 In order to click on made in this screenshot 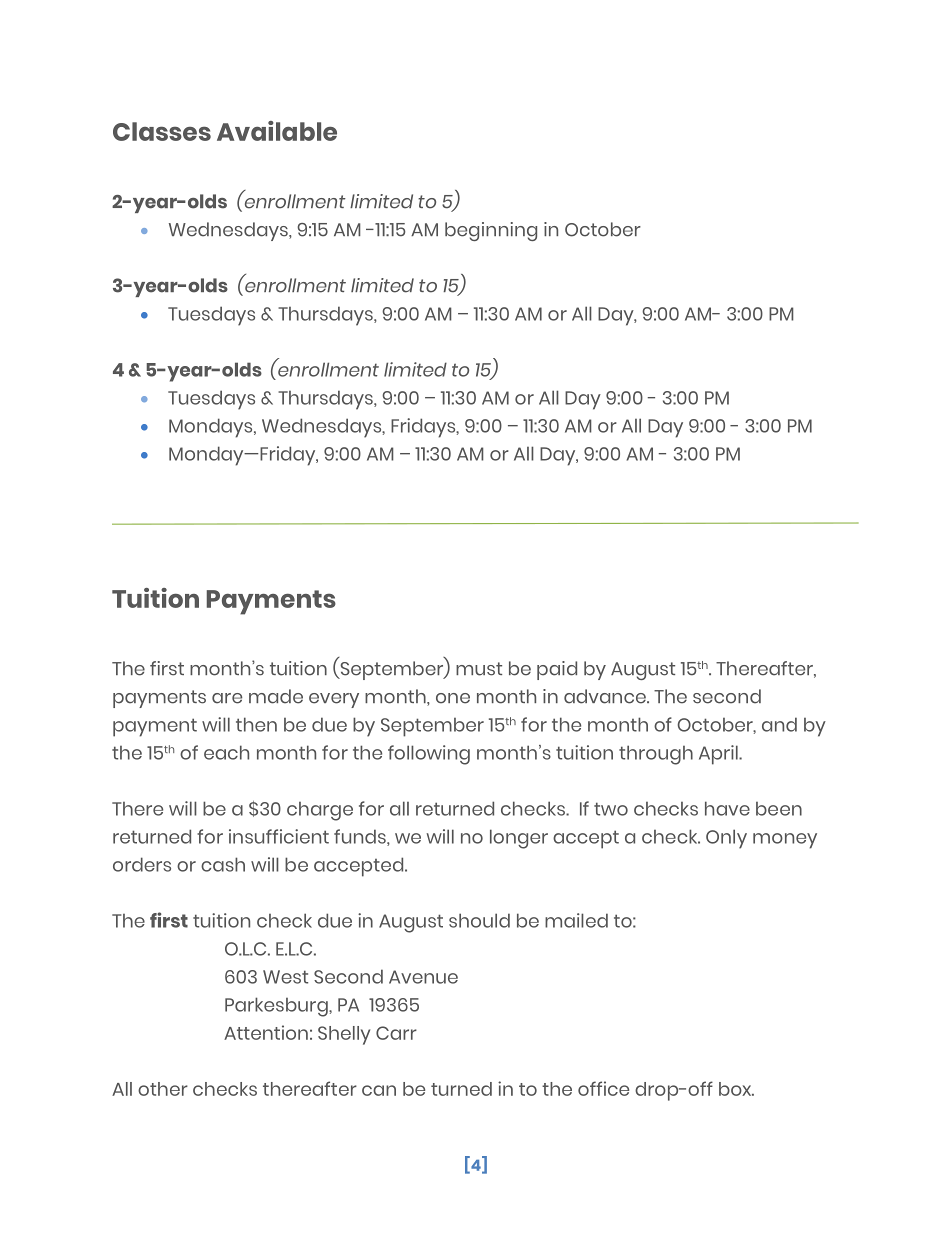, I will do `click(276, 696)`.
